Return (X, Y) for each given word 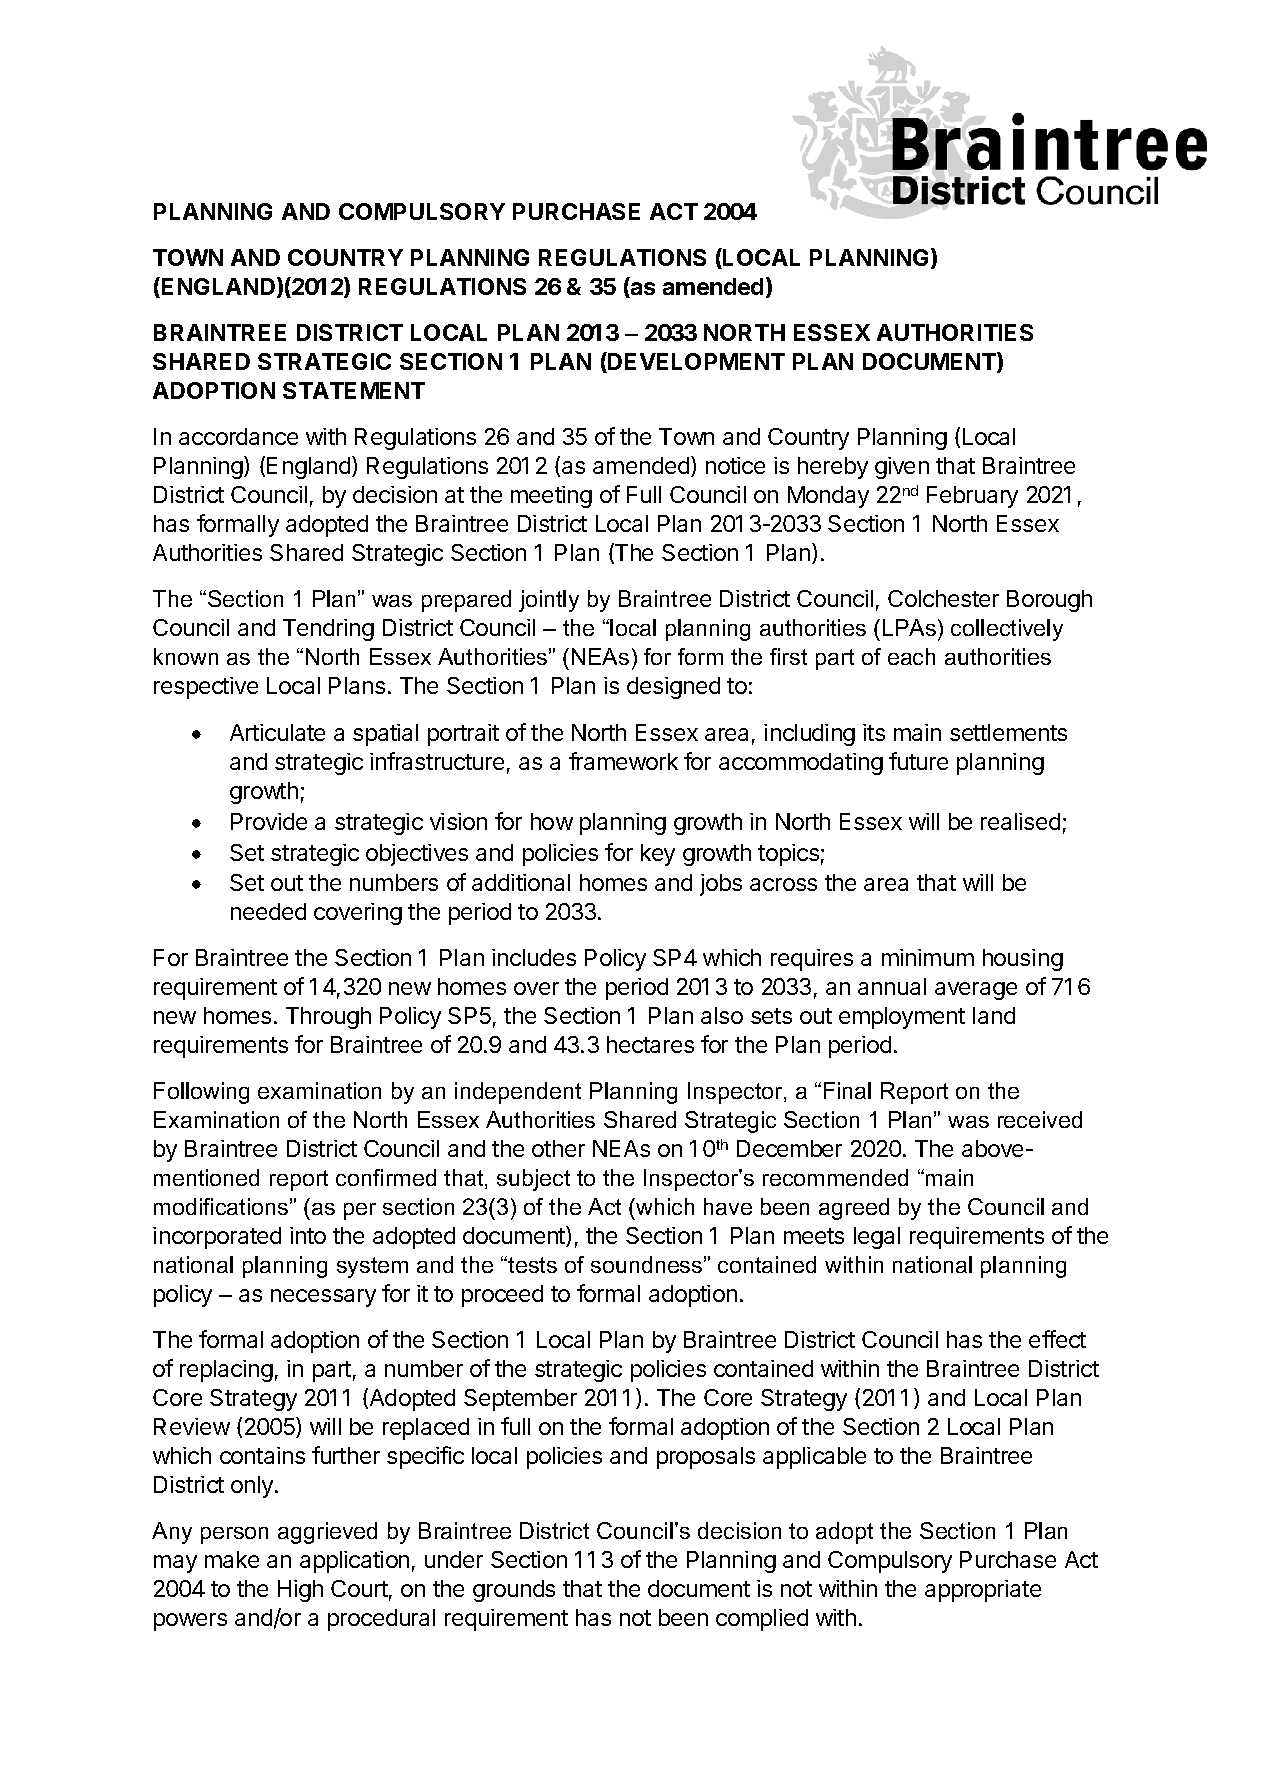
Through (328, 1018)
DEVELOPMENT (695, 362)
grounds (514, 1591)
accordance (238, 436)
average (976, 991)
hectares (650, 1044)
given (902, 468)
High (300, 1591)
